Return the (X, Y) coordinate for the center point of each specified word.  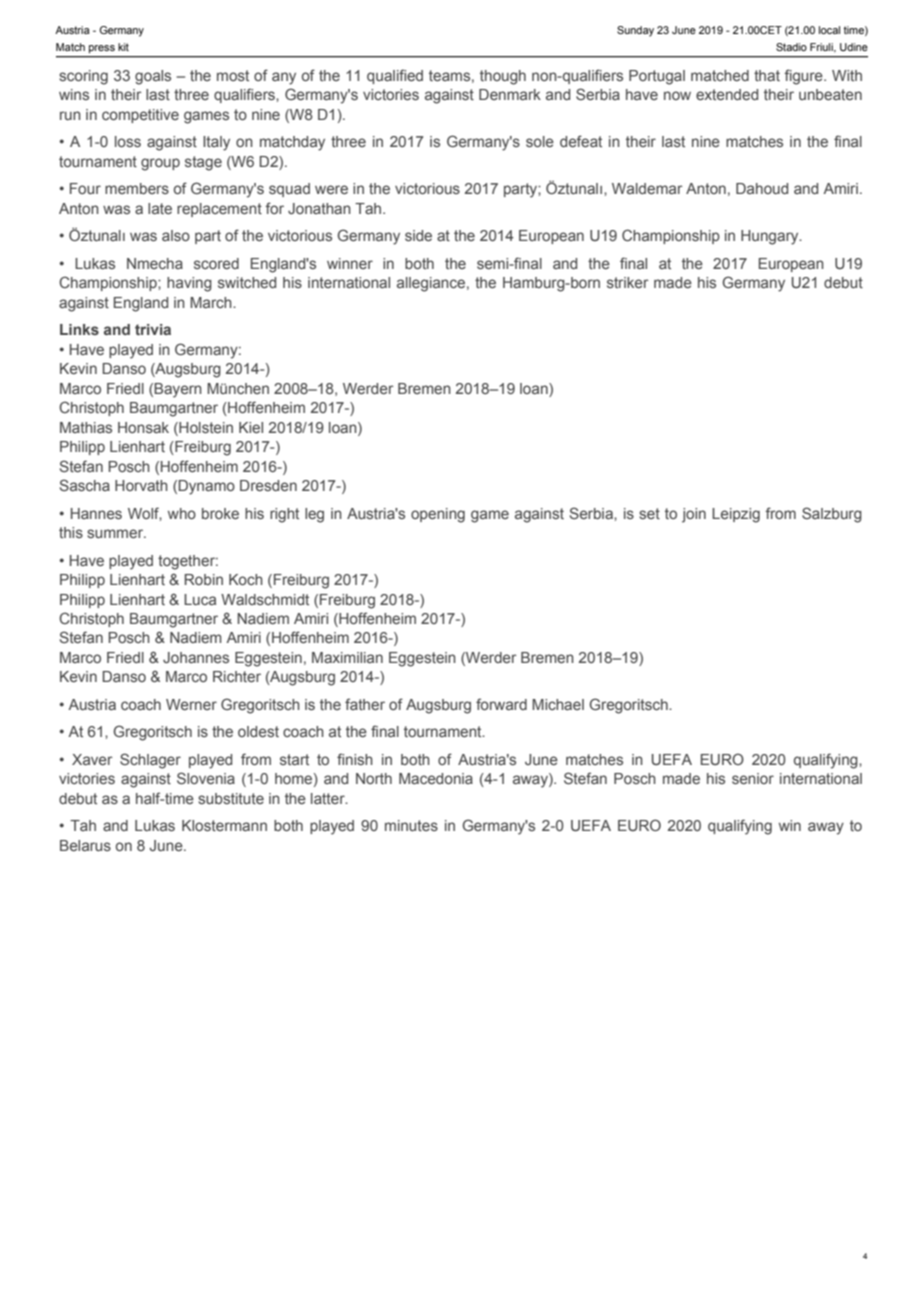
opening (438, 515)
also (176, 235)
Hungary (771, 237)
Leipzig (736, 515)
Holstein (205, 427)
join (694, 515)
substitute (231, 798)
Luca (200, 599)
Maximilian (347, 657)
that (767, 75)
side (418, 235)
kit (123, 47)
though (503, 77)
